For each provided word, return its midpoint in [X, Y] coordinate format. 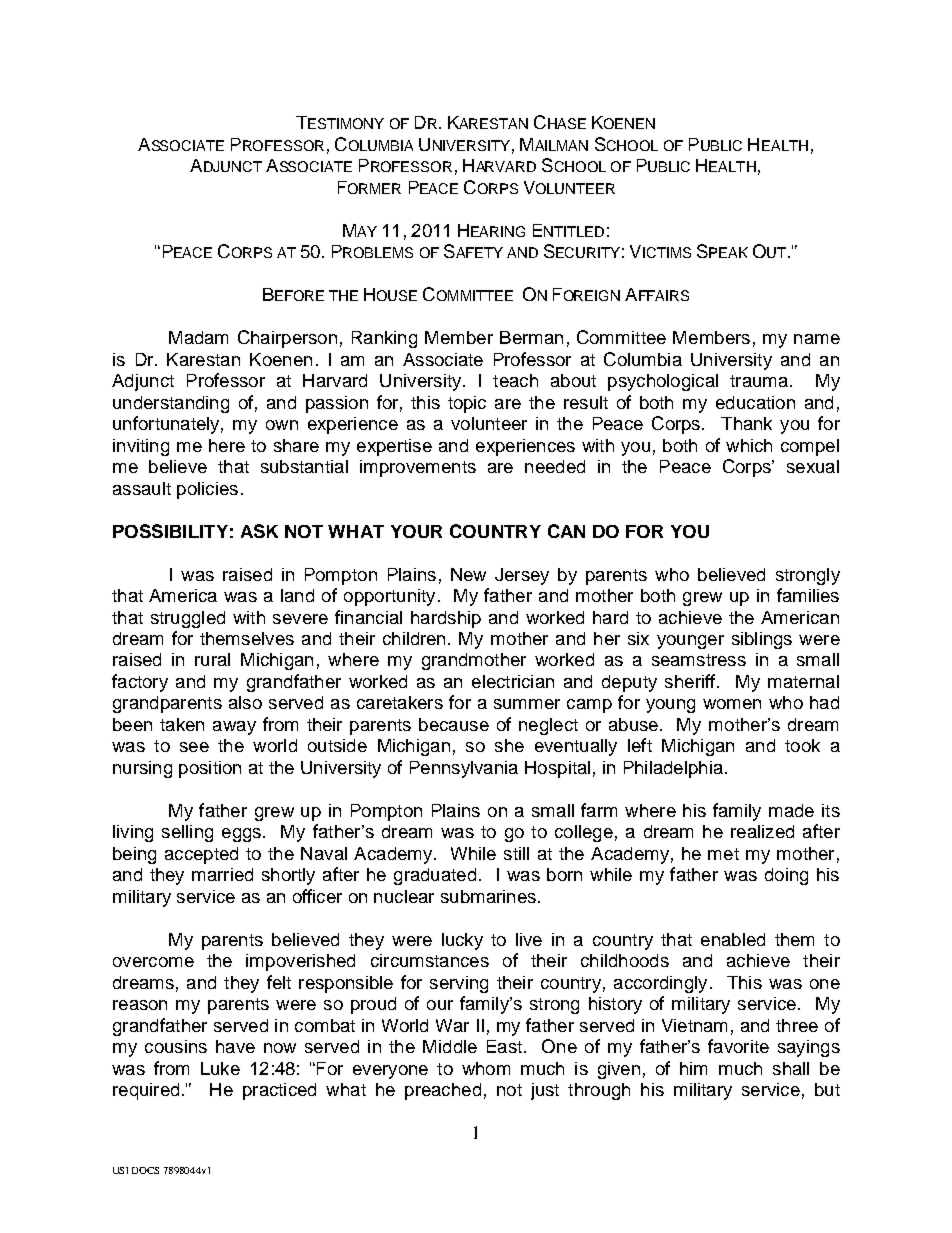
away [234, 728]
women [732, 704]
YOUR [416, 531]
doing [786, 876]
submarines [488, 896]
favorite [738, 1046]
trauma [759, 381]
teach [515, 380]
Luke [220, 1068]
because [454, 724]
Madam [198, 337]
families [808, 595]
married [222, 874]
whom [486, 1068]
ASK [259, 531]
